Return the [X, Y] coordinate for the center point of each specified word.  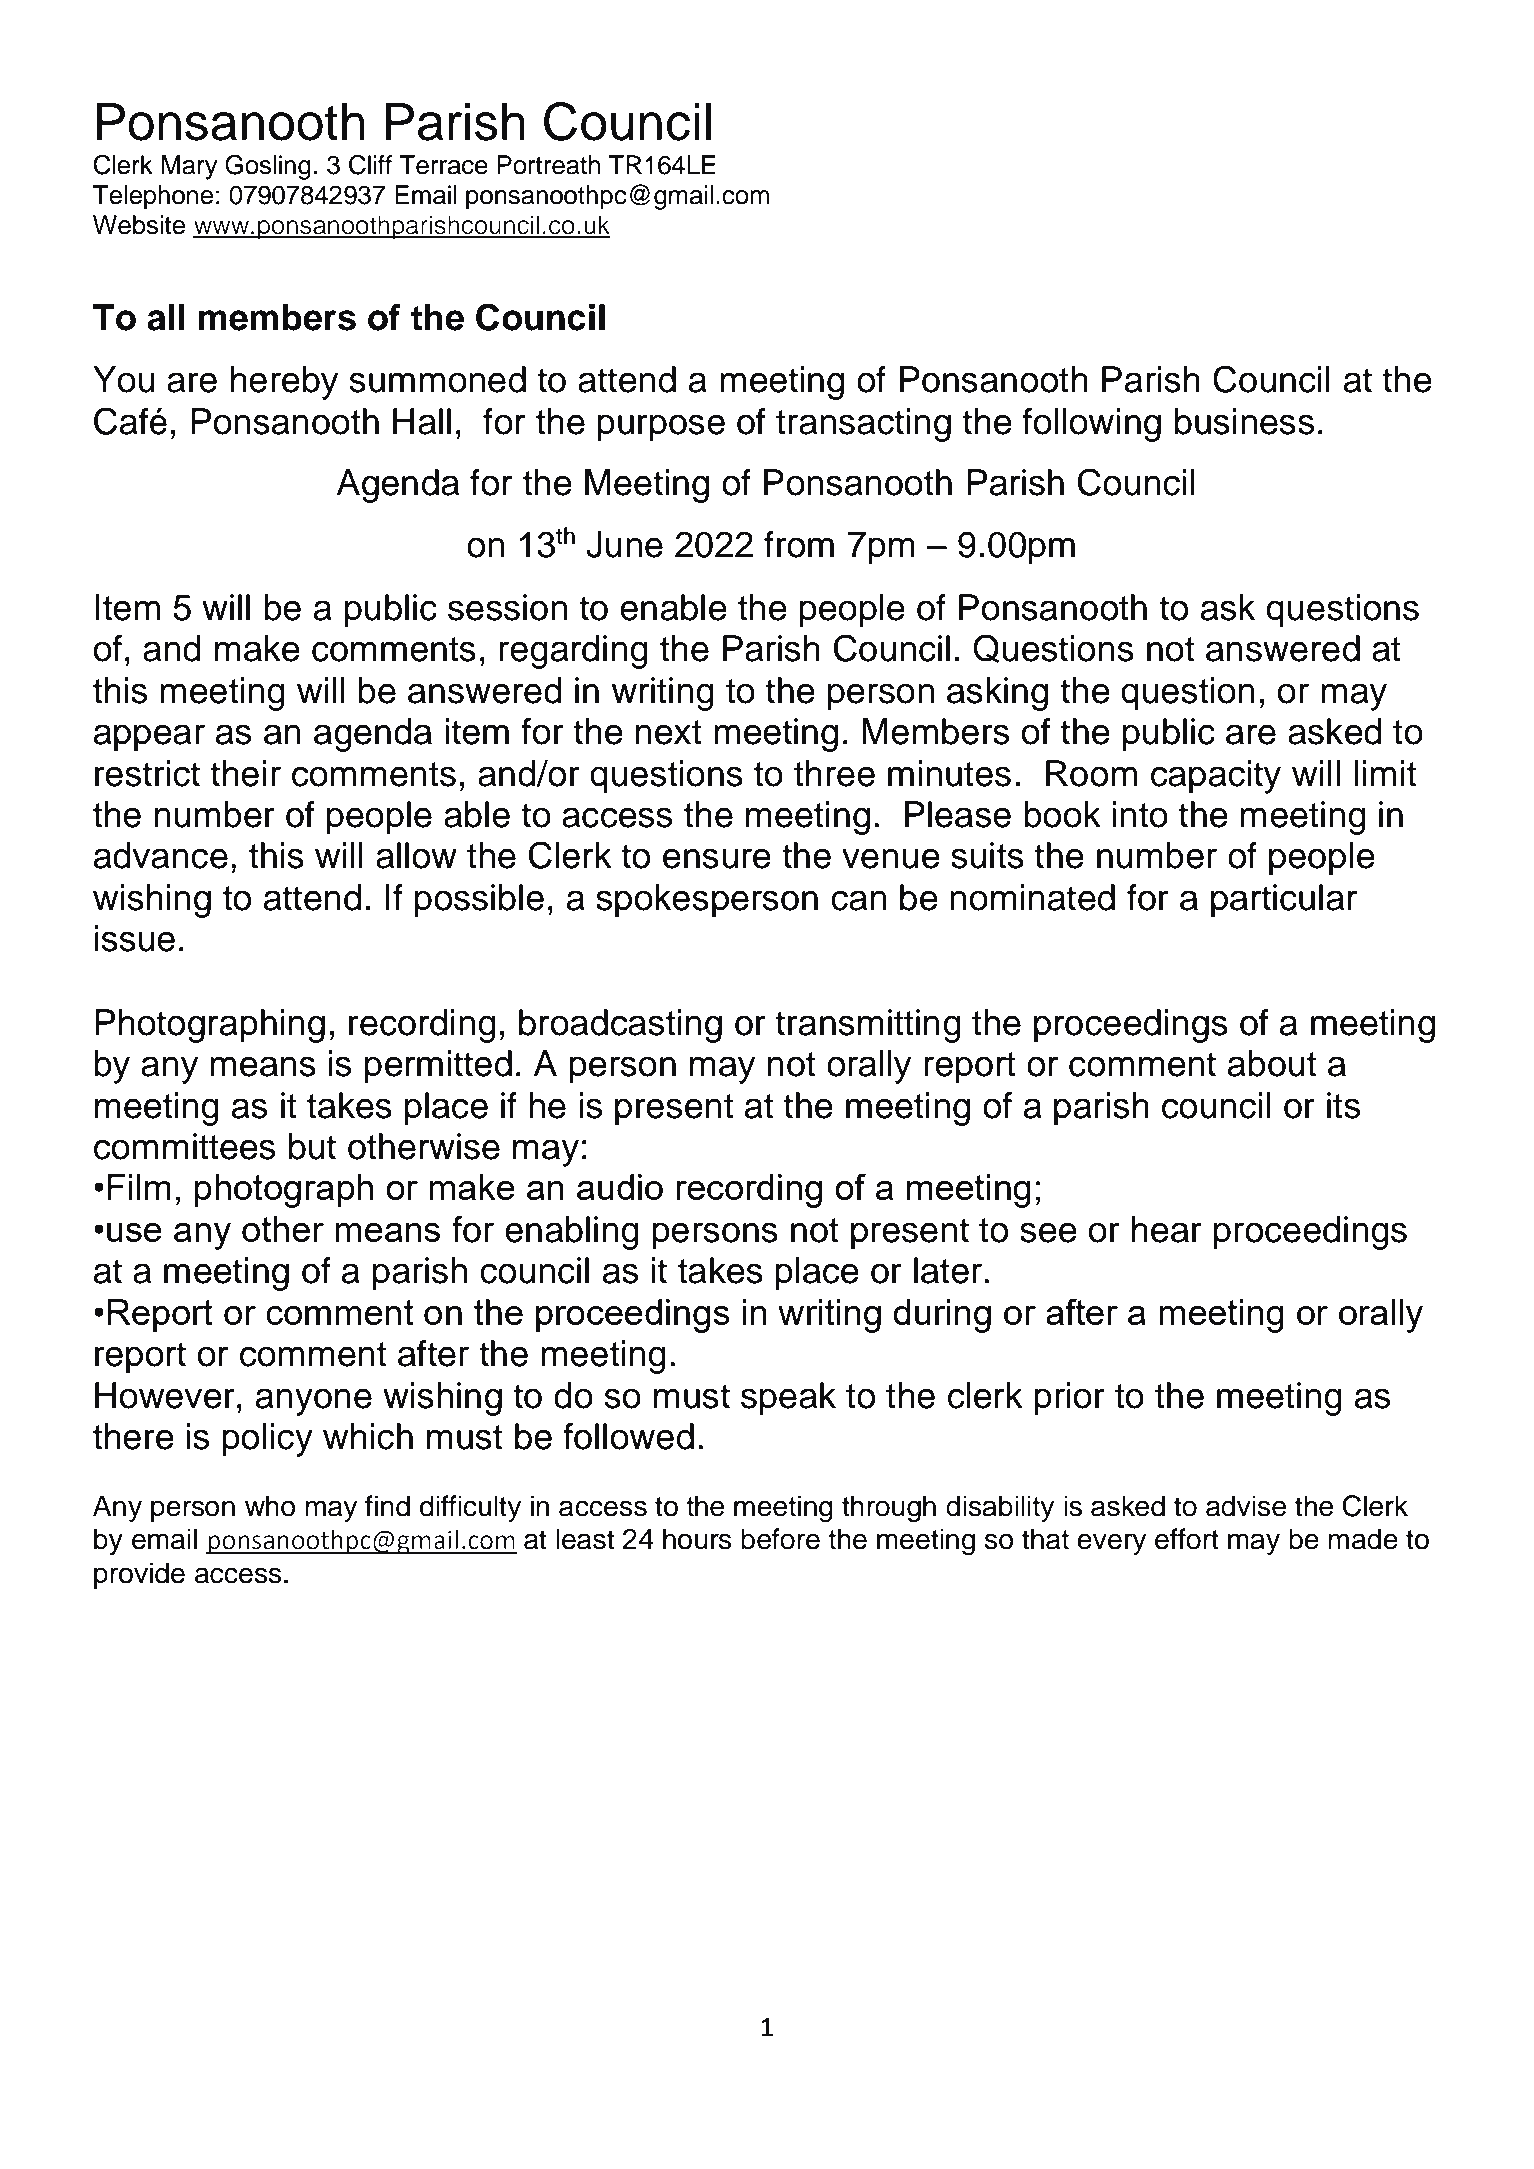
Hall [422, 421]
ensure [717, 858]
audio [620, 1187]
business [1244, 421]
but [312, 1146]
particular [1284, 901]
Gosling [268, 167]
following [1091, 425]
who [270, 1506]
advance [161, 855]
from [799, 544]
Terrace [443, 165]
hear [1167, 1229]
